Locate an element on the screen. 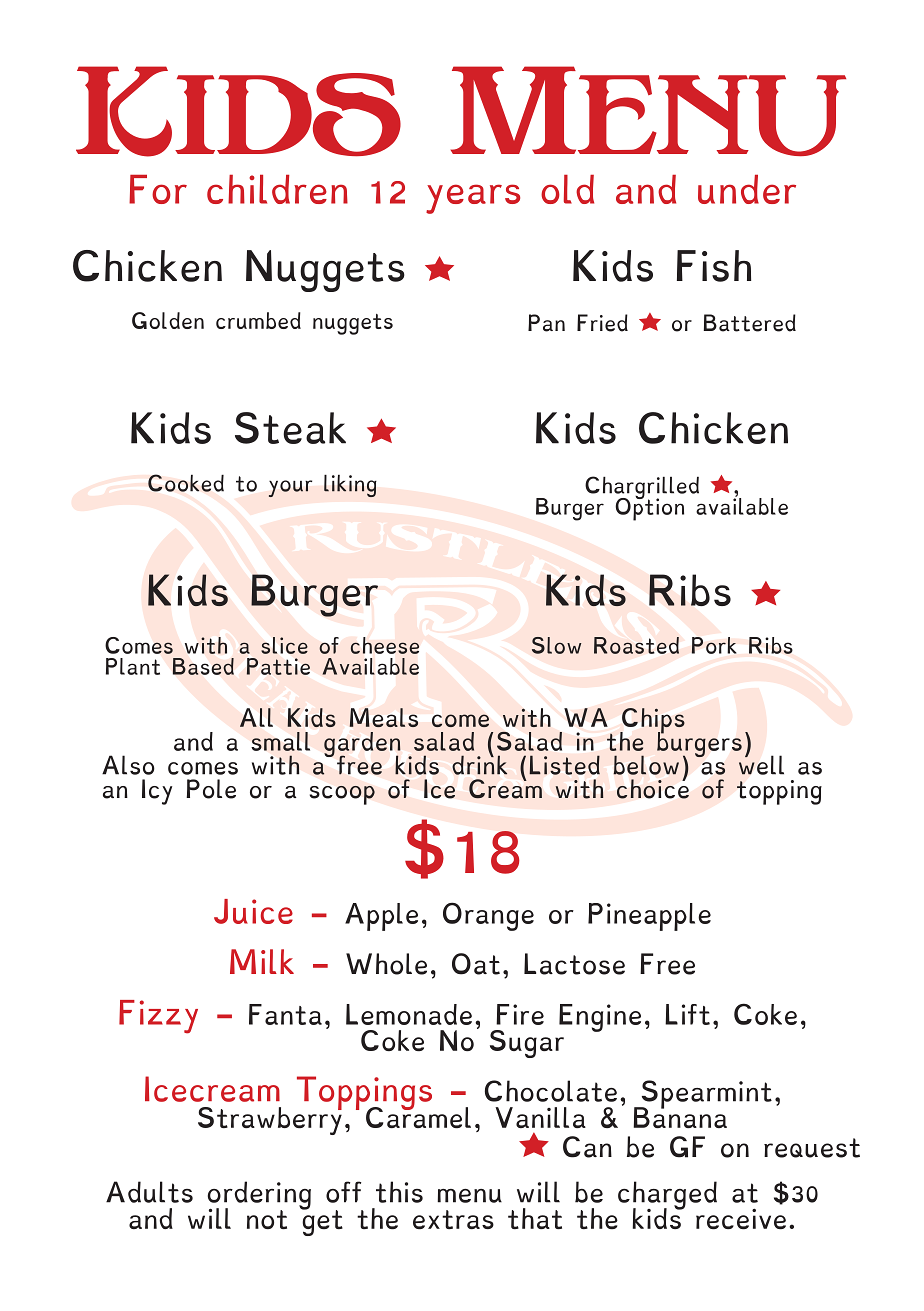 The width and height of the screenshot is (924, 1311). For is located at coordinates (158, 189).
